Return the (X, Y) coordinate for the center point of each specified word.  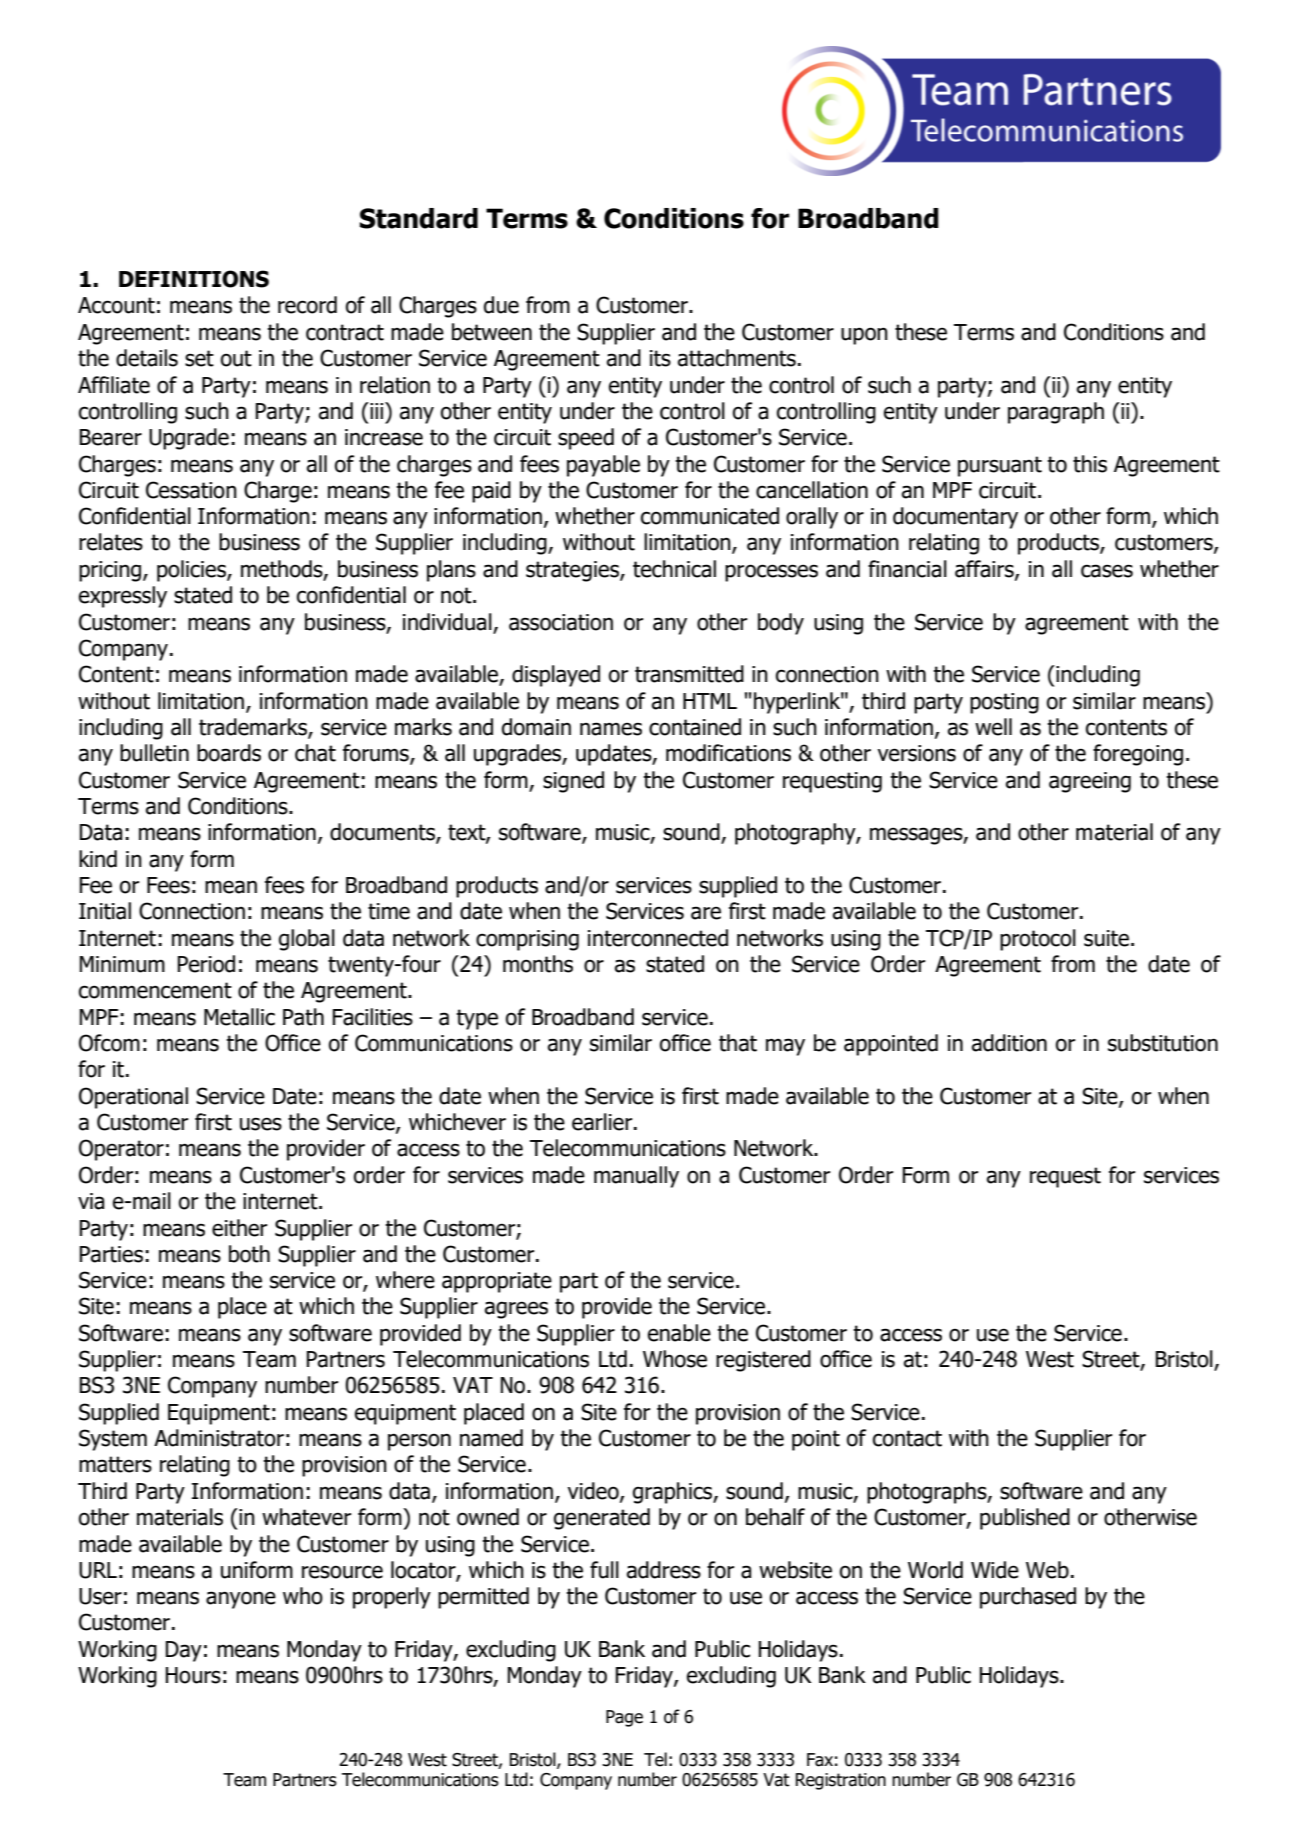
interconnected (658, 938)
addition (1009, 1043)
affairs (985, 570)
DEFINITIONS (194, 279)
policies (192, 571)
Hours (193, 1675)
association (561, 622)
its (660, 358)
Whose (675, 1359)
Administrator (219, 1438)
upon (864, 336)
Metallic (239, 1017)
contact (907, 1438)
